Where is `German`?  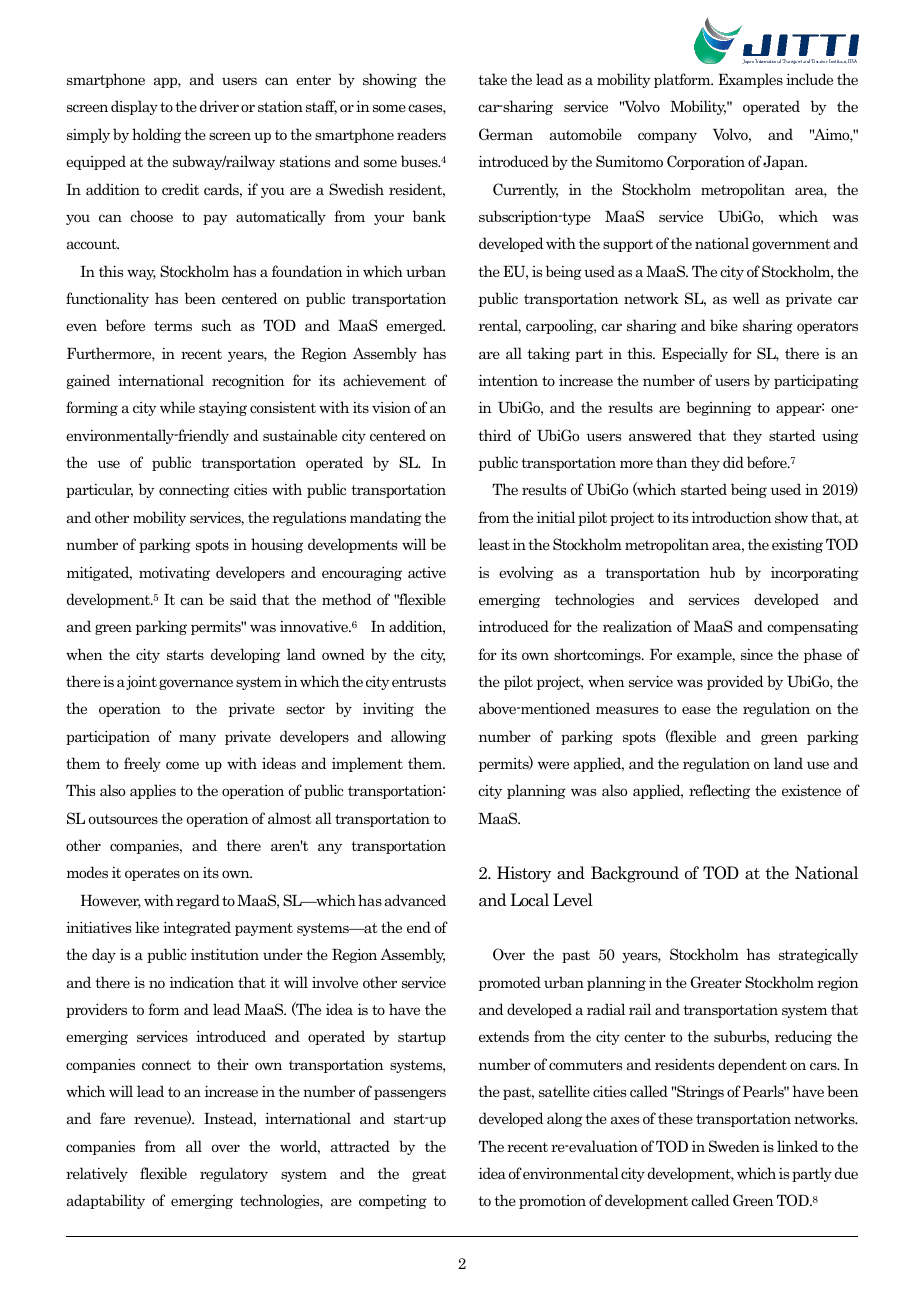
German is located at coordinates (506, 134).
